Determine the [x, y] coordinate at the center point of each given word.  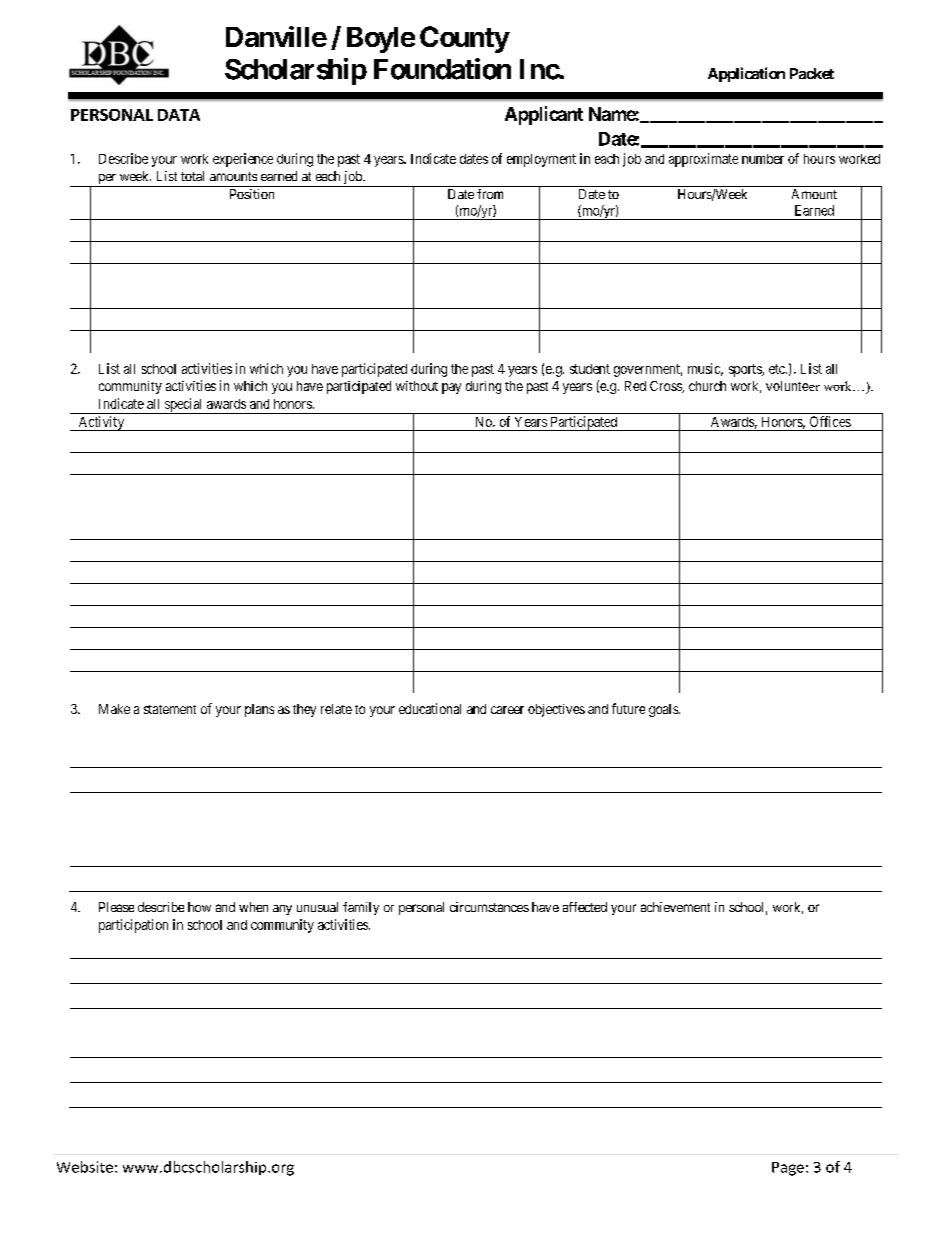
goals [664, 710]
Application [746, 74]
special [183, 406]
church [707, 386]
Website [85, 1167]
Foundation [442, 69]
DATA [179, 115]
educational [430, 708]
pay [451, 388]
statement [170, 709]
